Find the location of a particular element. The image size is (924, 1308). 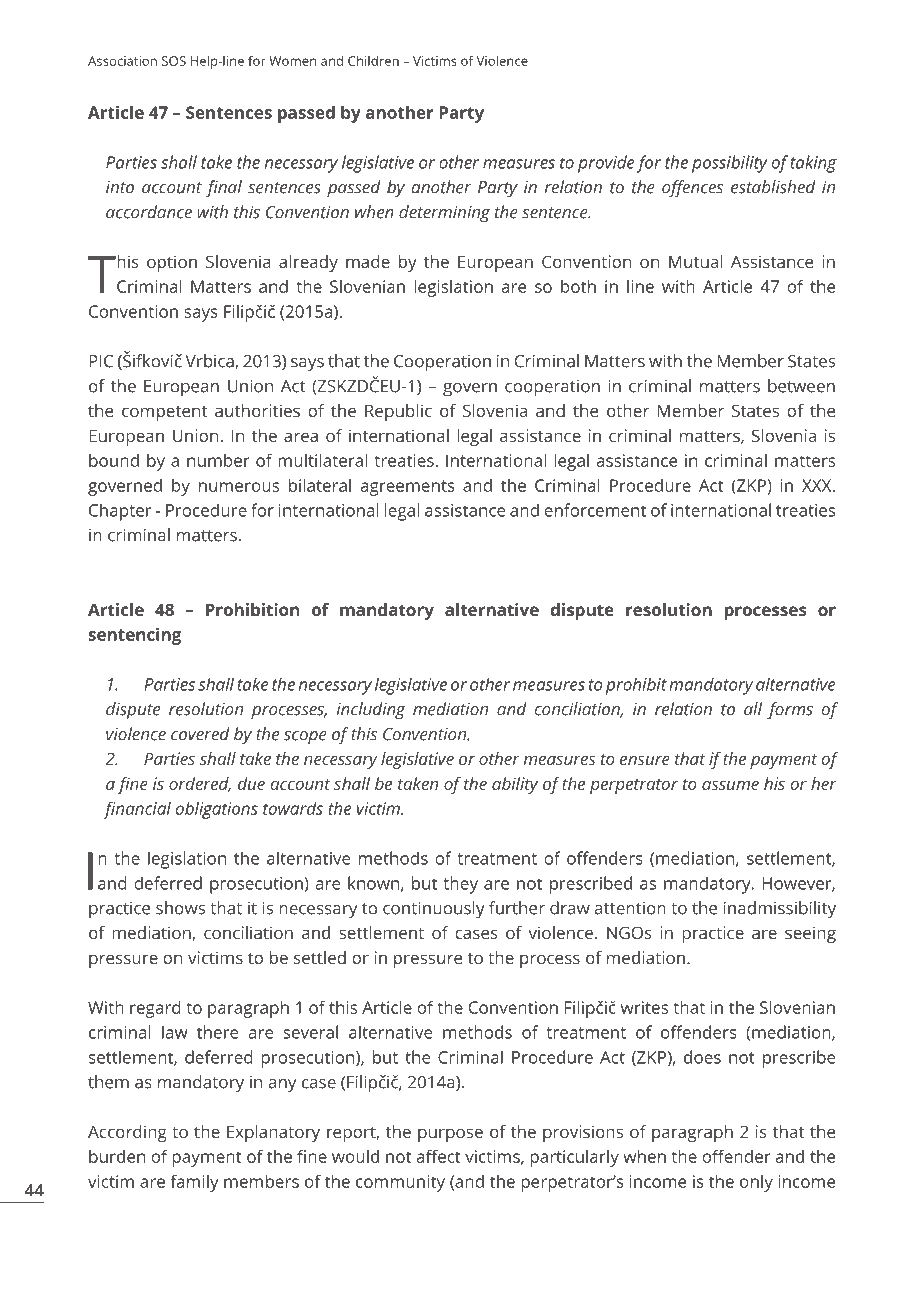

Republic is located at coordinates (398, 412).
